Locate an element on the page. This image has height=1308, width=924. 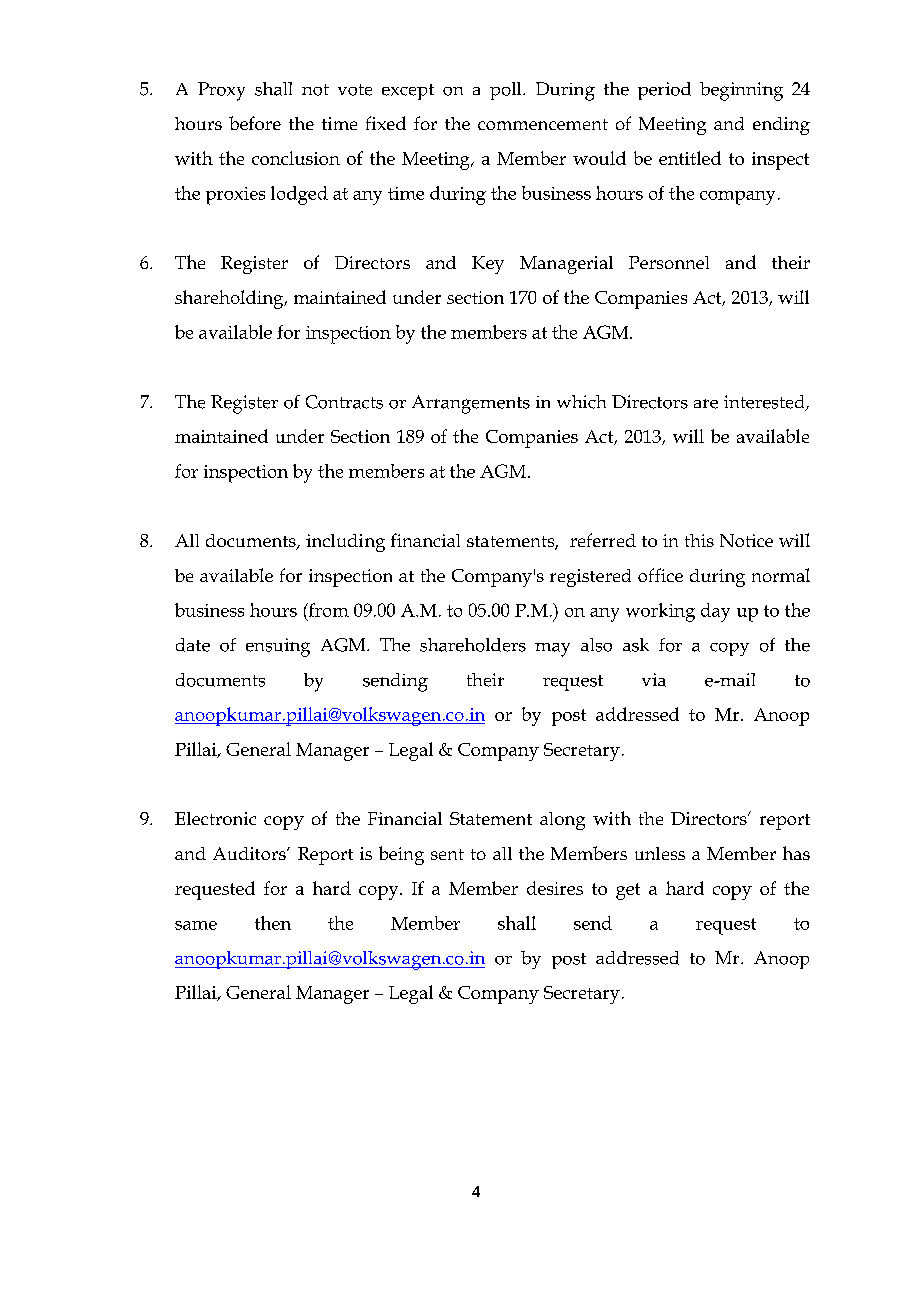
beginning is located at coordinates (741, 91).
